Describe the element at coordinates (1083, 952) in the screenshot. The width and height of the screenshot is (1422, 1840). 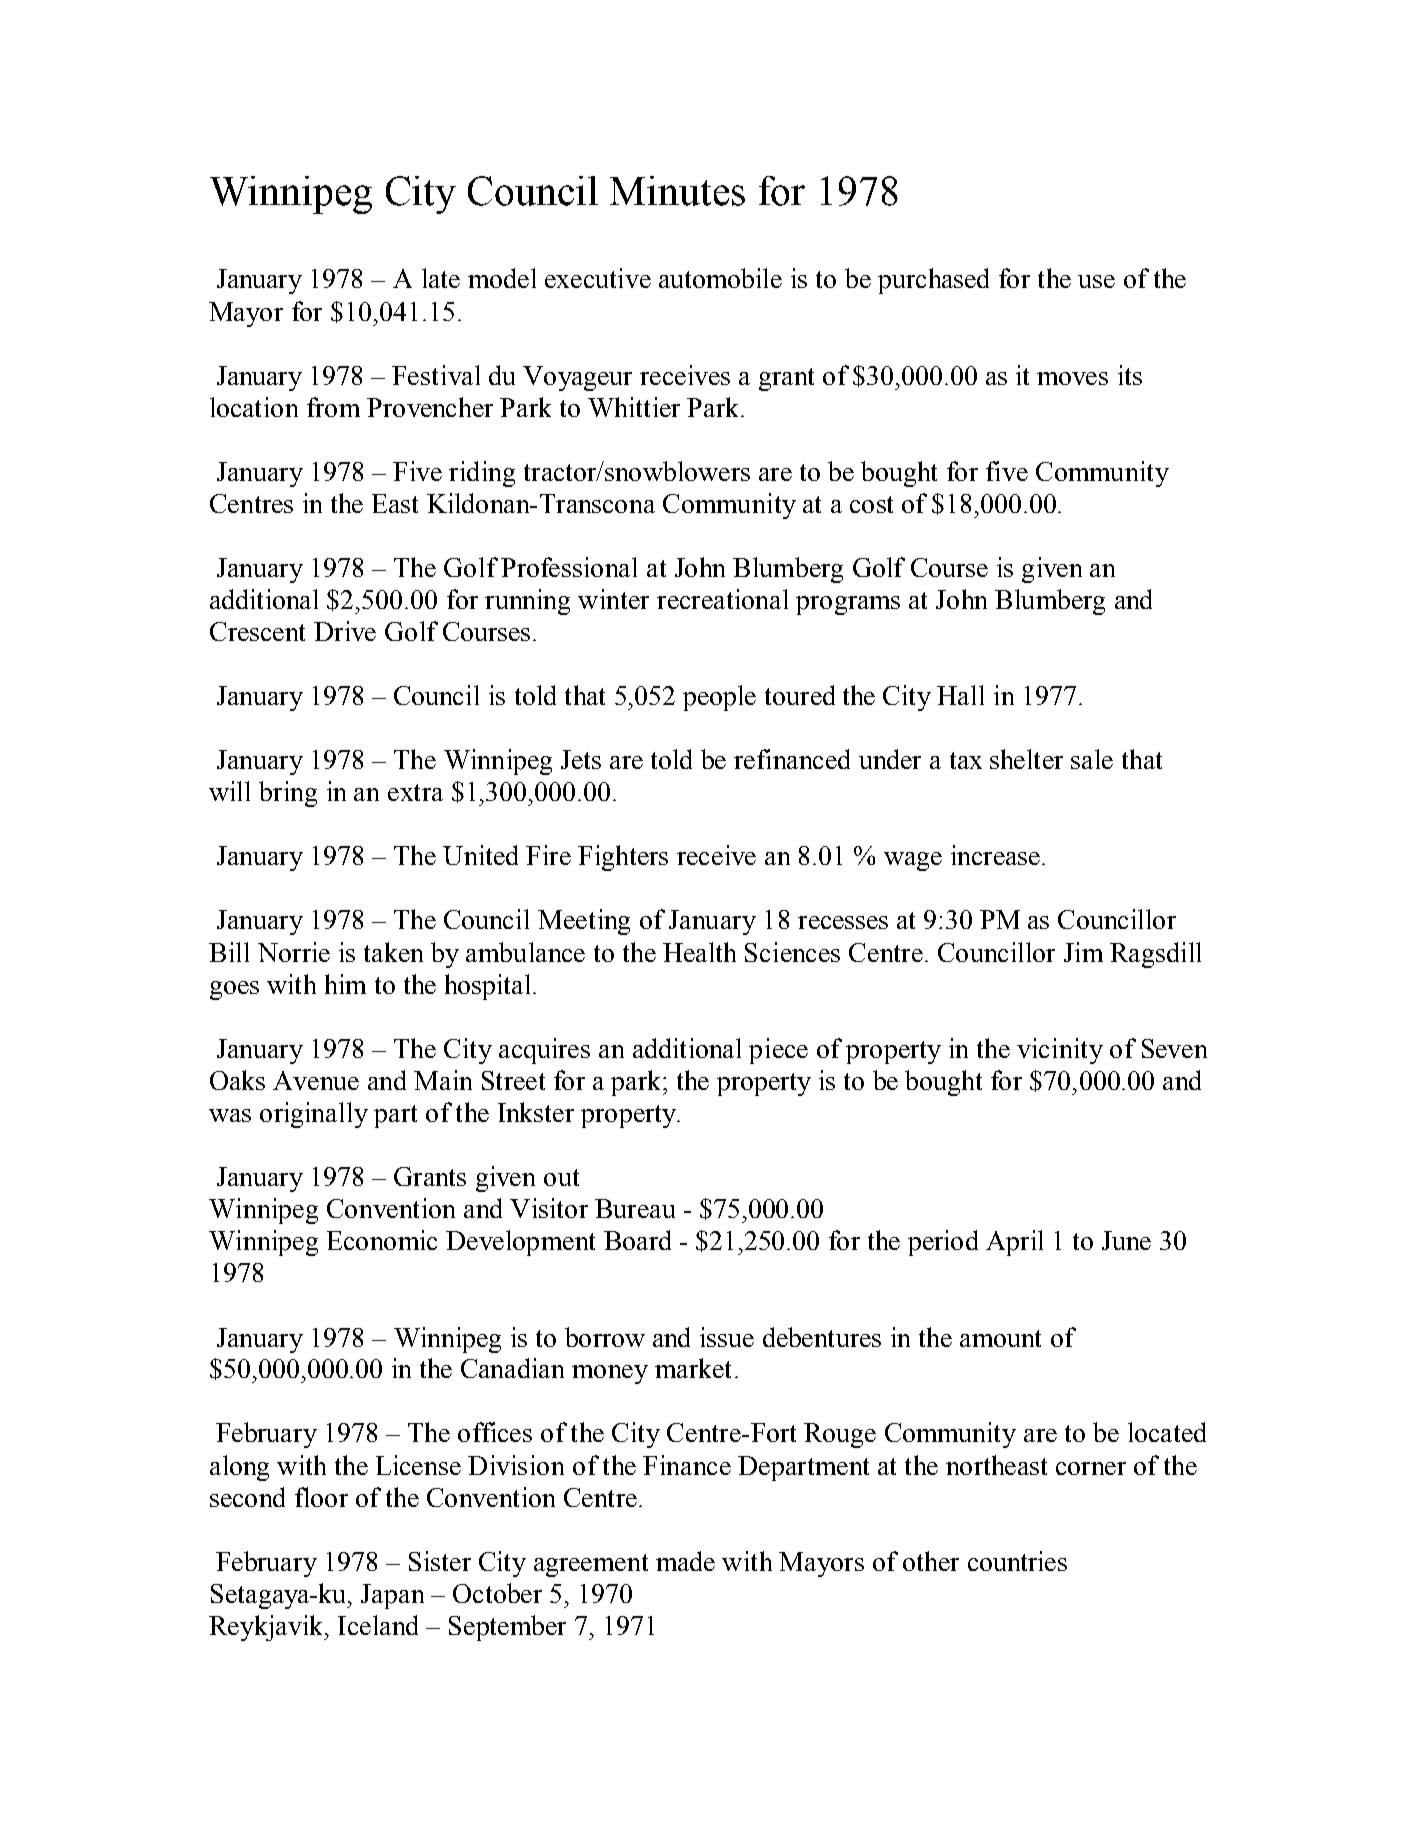
I see `Jim` at that location.
